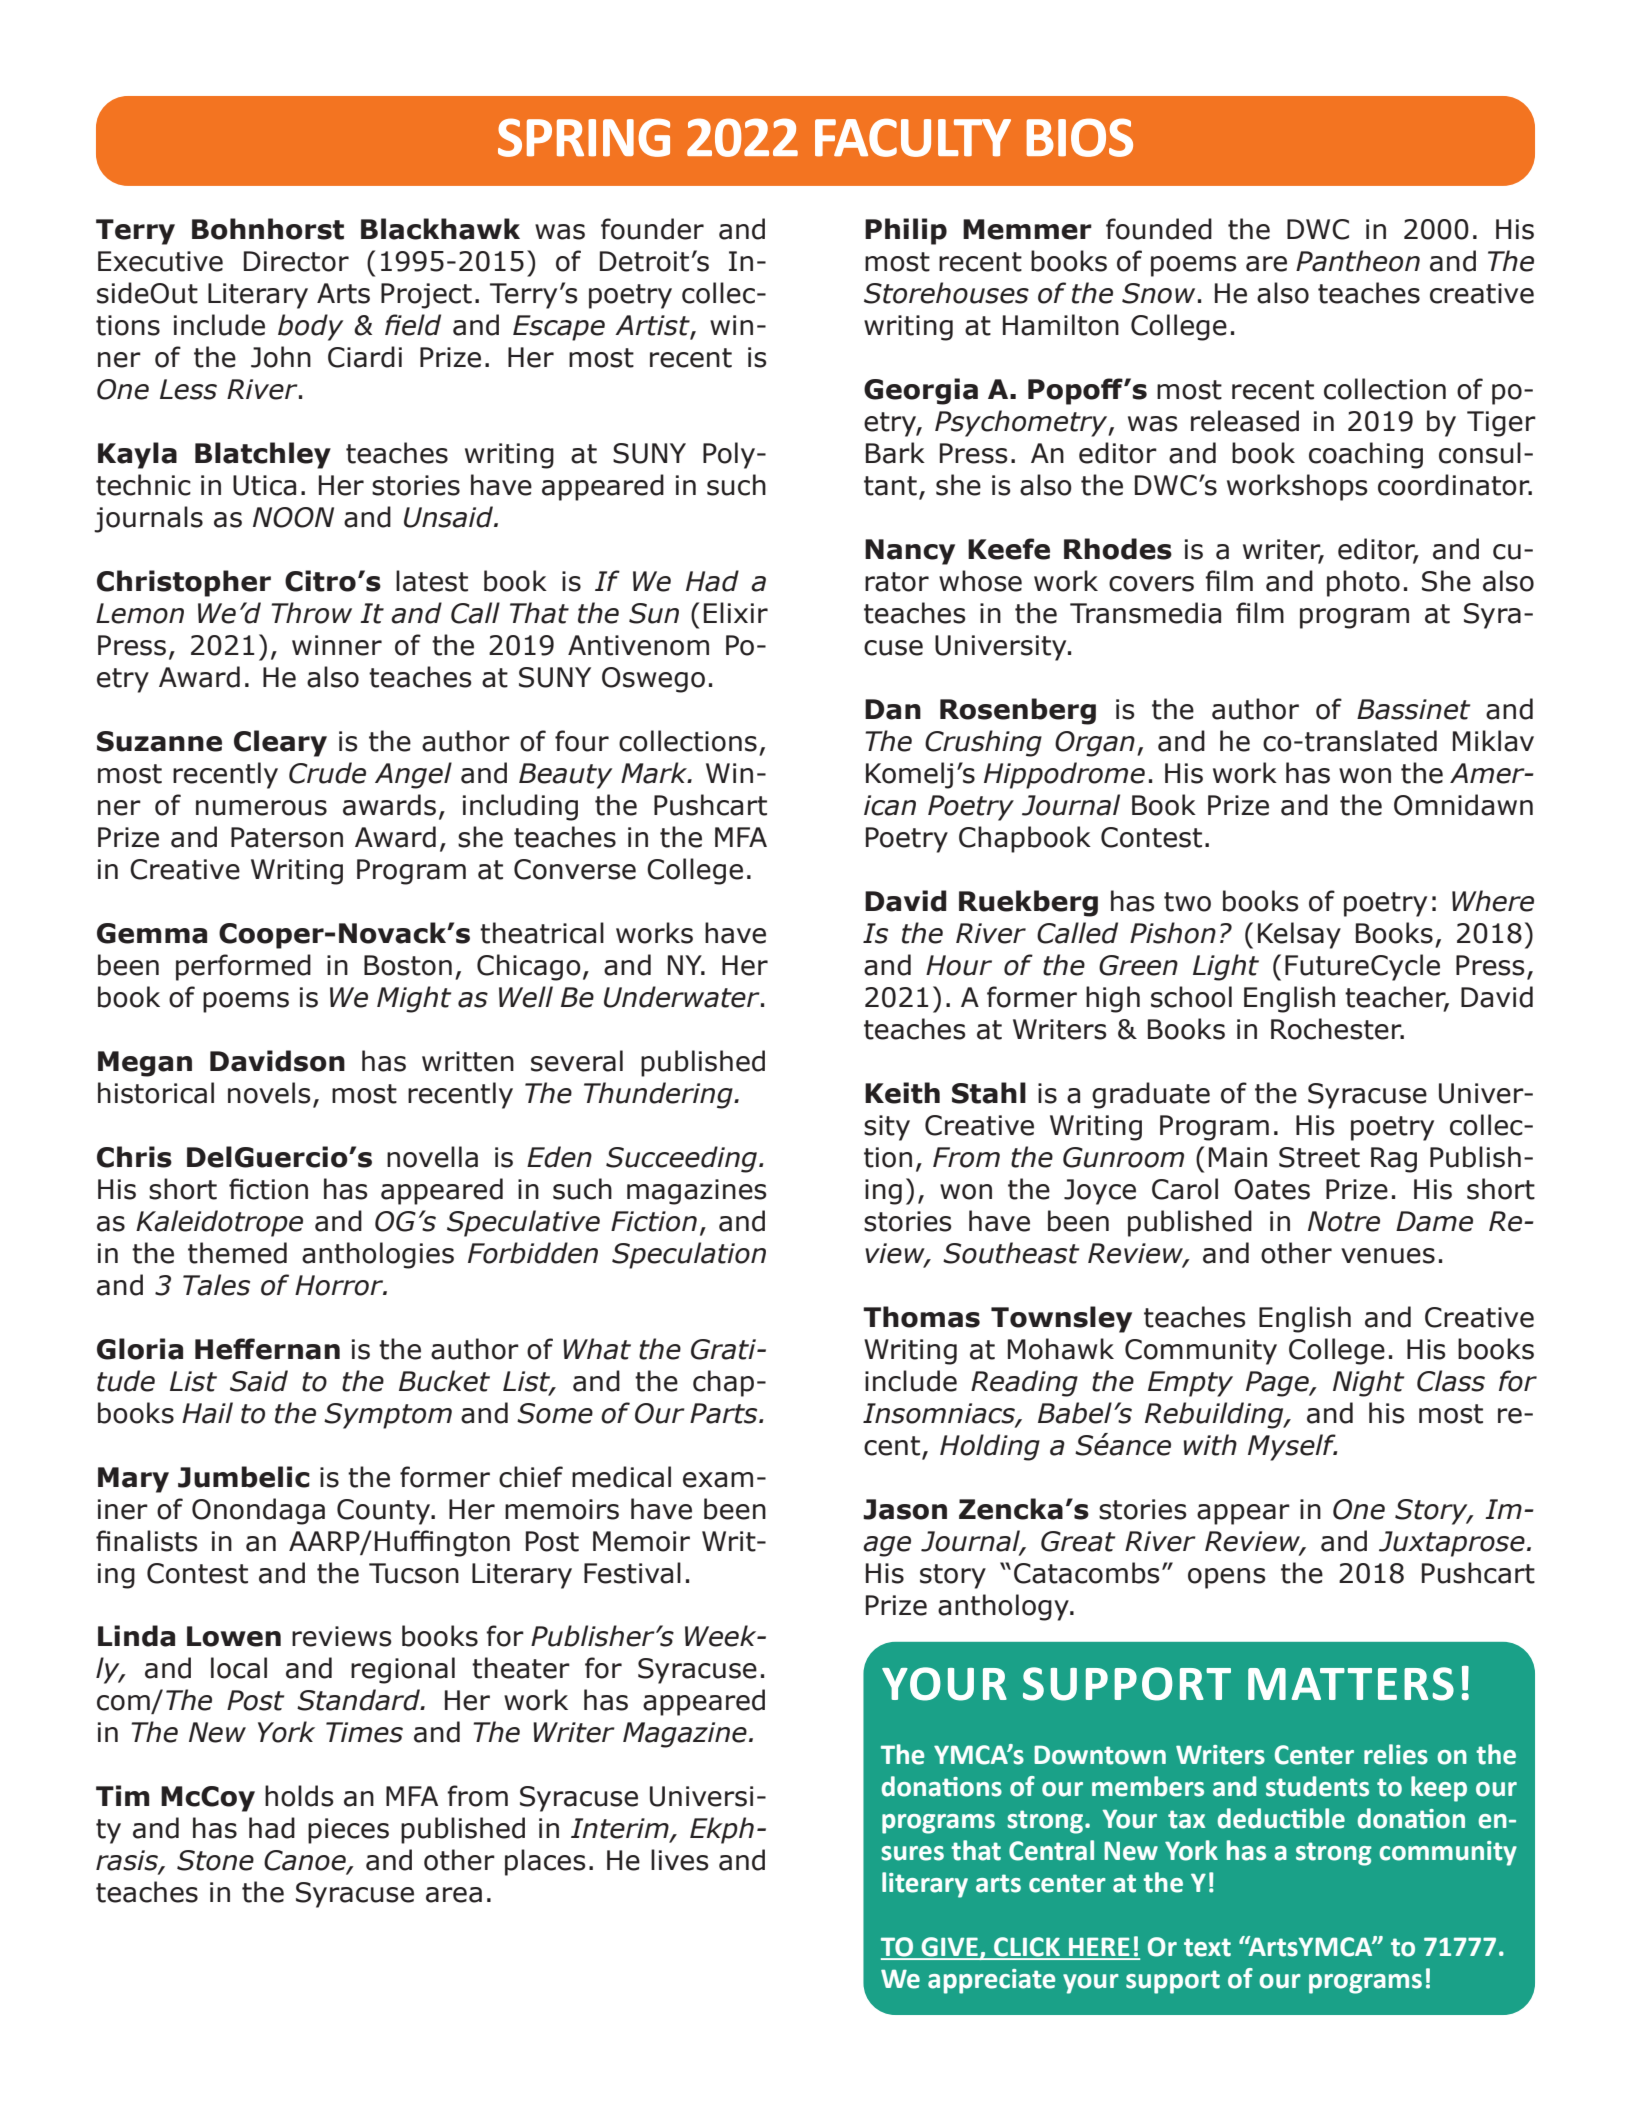 The image size is (1631, 2111). I want to click on Philip, so click(906, 231).
